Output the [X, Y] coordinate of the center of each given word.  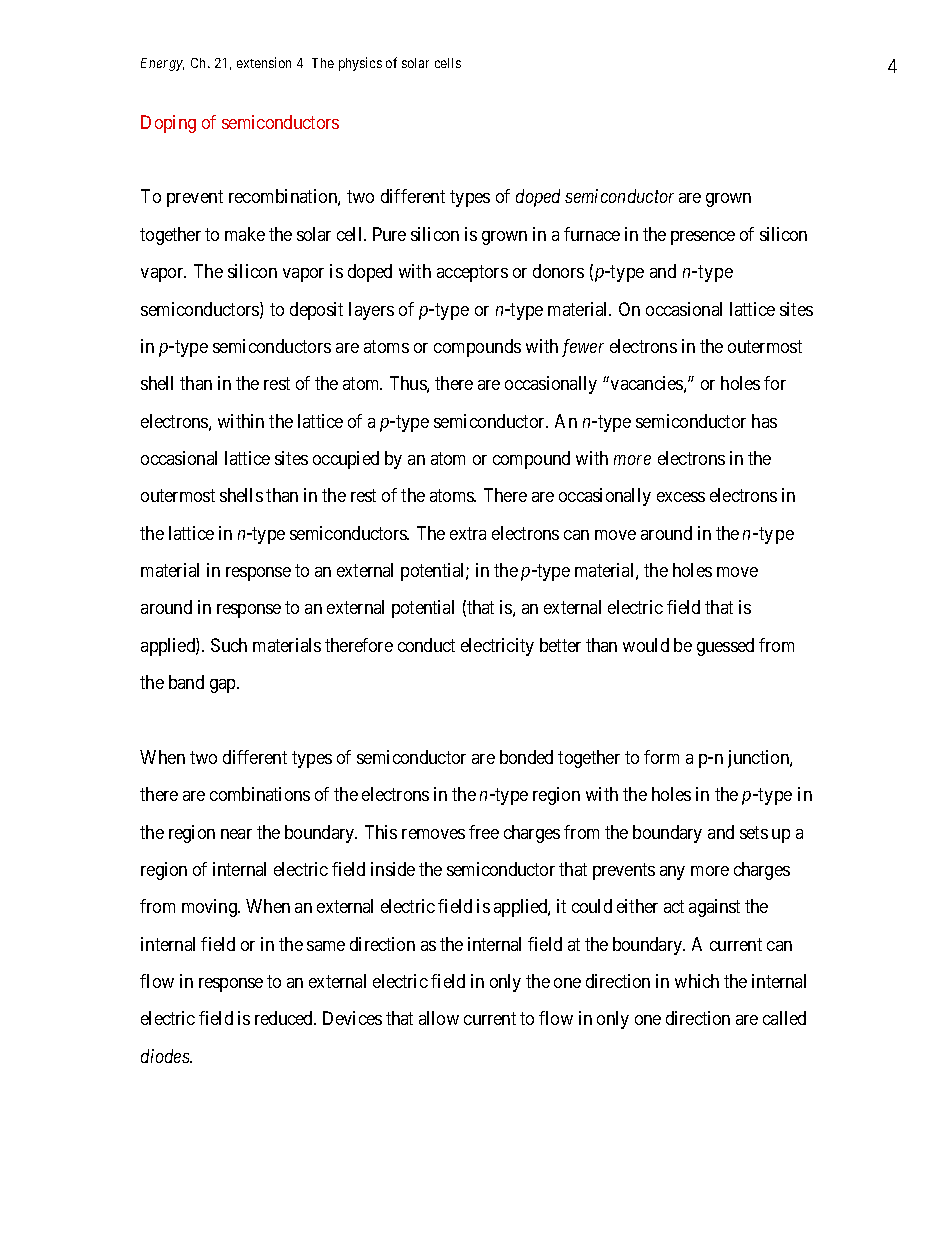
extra [468, 533]
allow [439, 1018]
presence [703, 238]
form [661, 757]
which [697, 981]
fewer [583, 348]
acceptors [472, 273]
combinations [260, 794]
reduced [285, 1018]
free [484, 832]
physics [360, 64]
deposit [316, 311]
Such [229, 645]
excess [681, 497]
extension [264, 62]
